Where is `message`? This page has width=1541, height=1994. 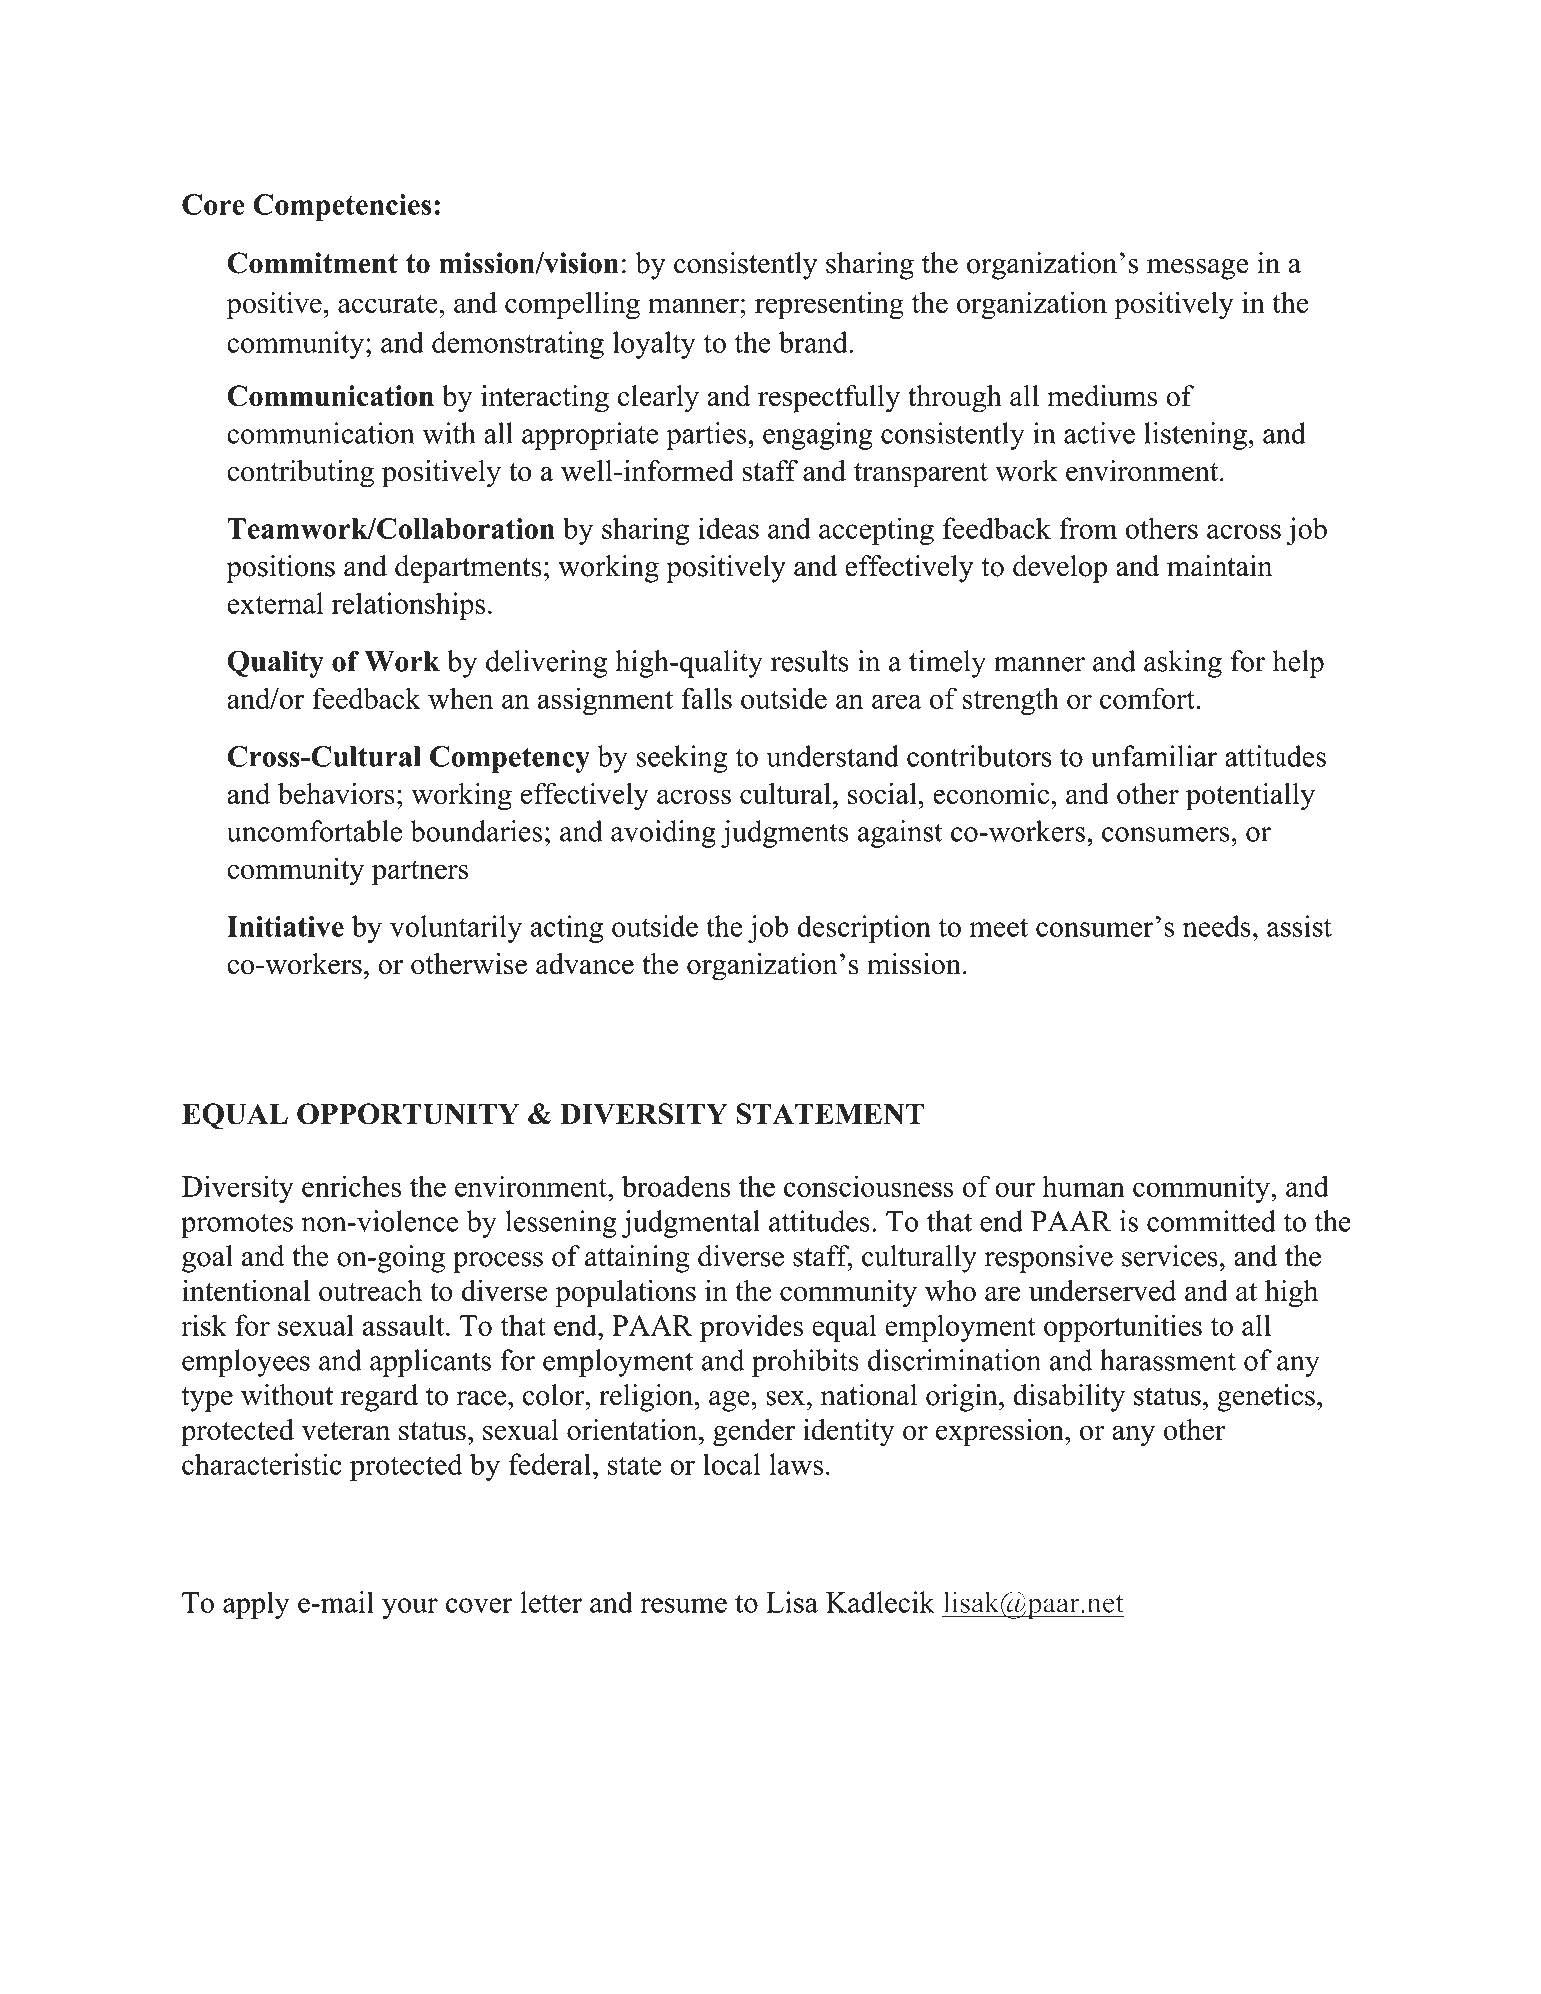 message is located at coordinates (1197, 269).
